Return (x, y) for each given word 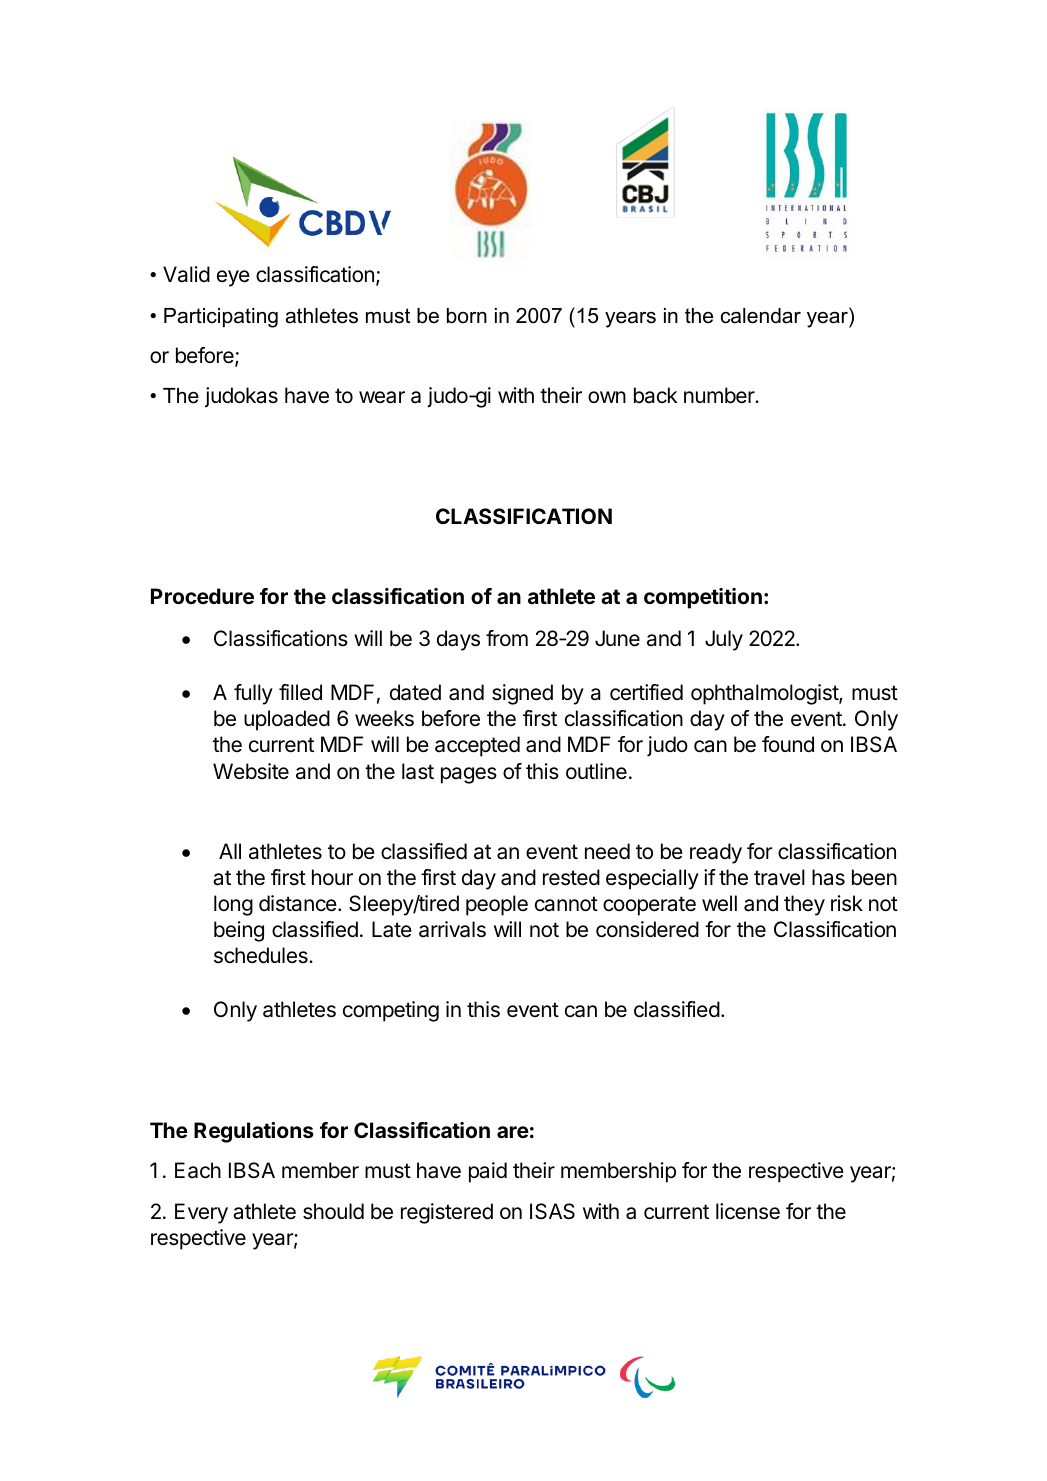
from (507, 638)
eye (233, 278)
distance (299, 903)
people (497, 905)
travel (779, 877)
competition (703, 598)
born (467, 316)
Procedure (202, 596)
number (720, 395)
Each (198, 1170)
